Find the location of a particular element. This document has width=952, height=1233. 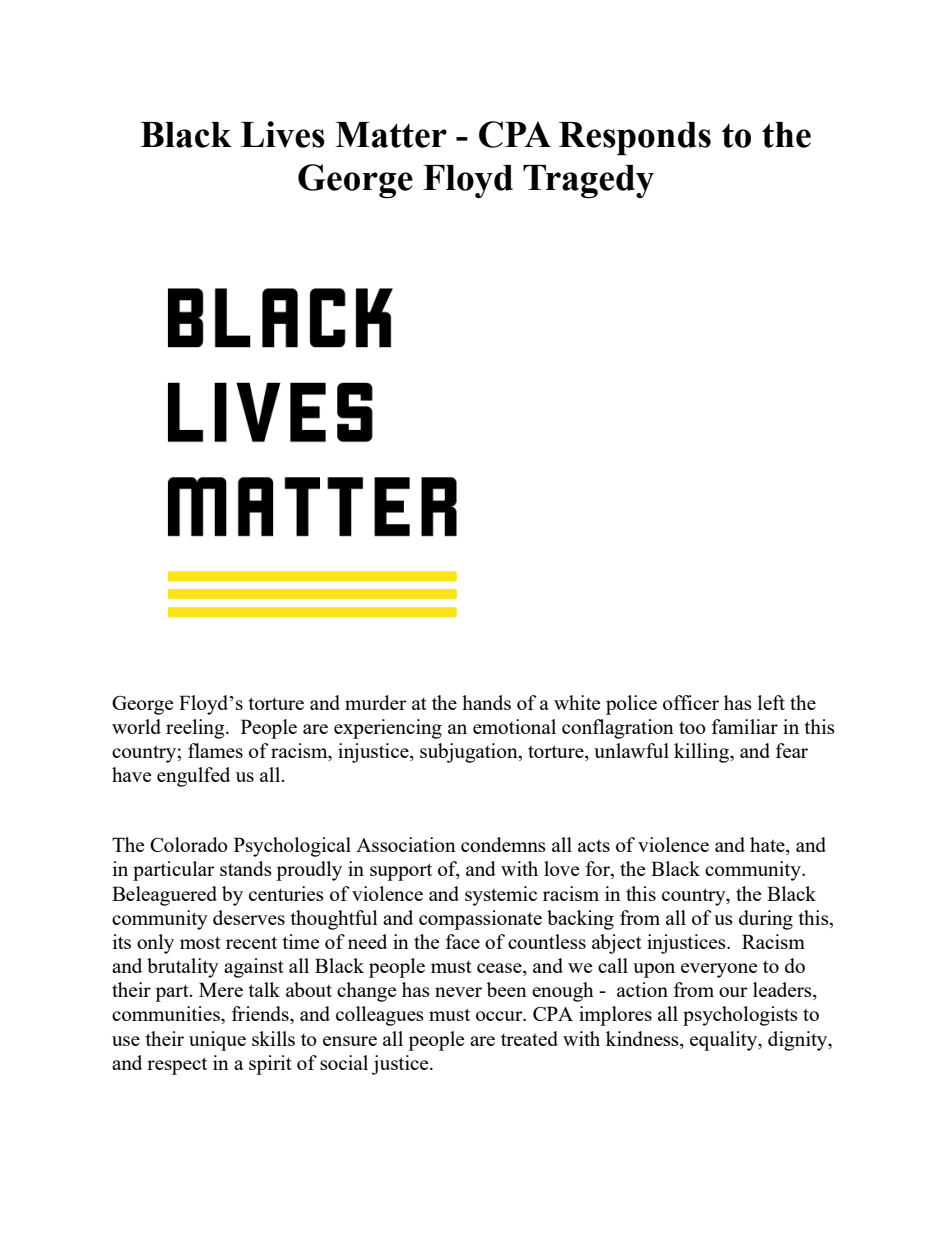

hands is located at coordinates (486, 702).
